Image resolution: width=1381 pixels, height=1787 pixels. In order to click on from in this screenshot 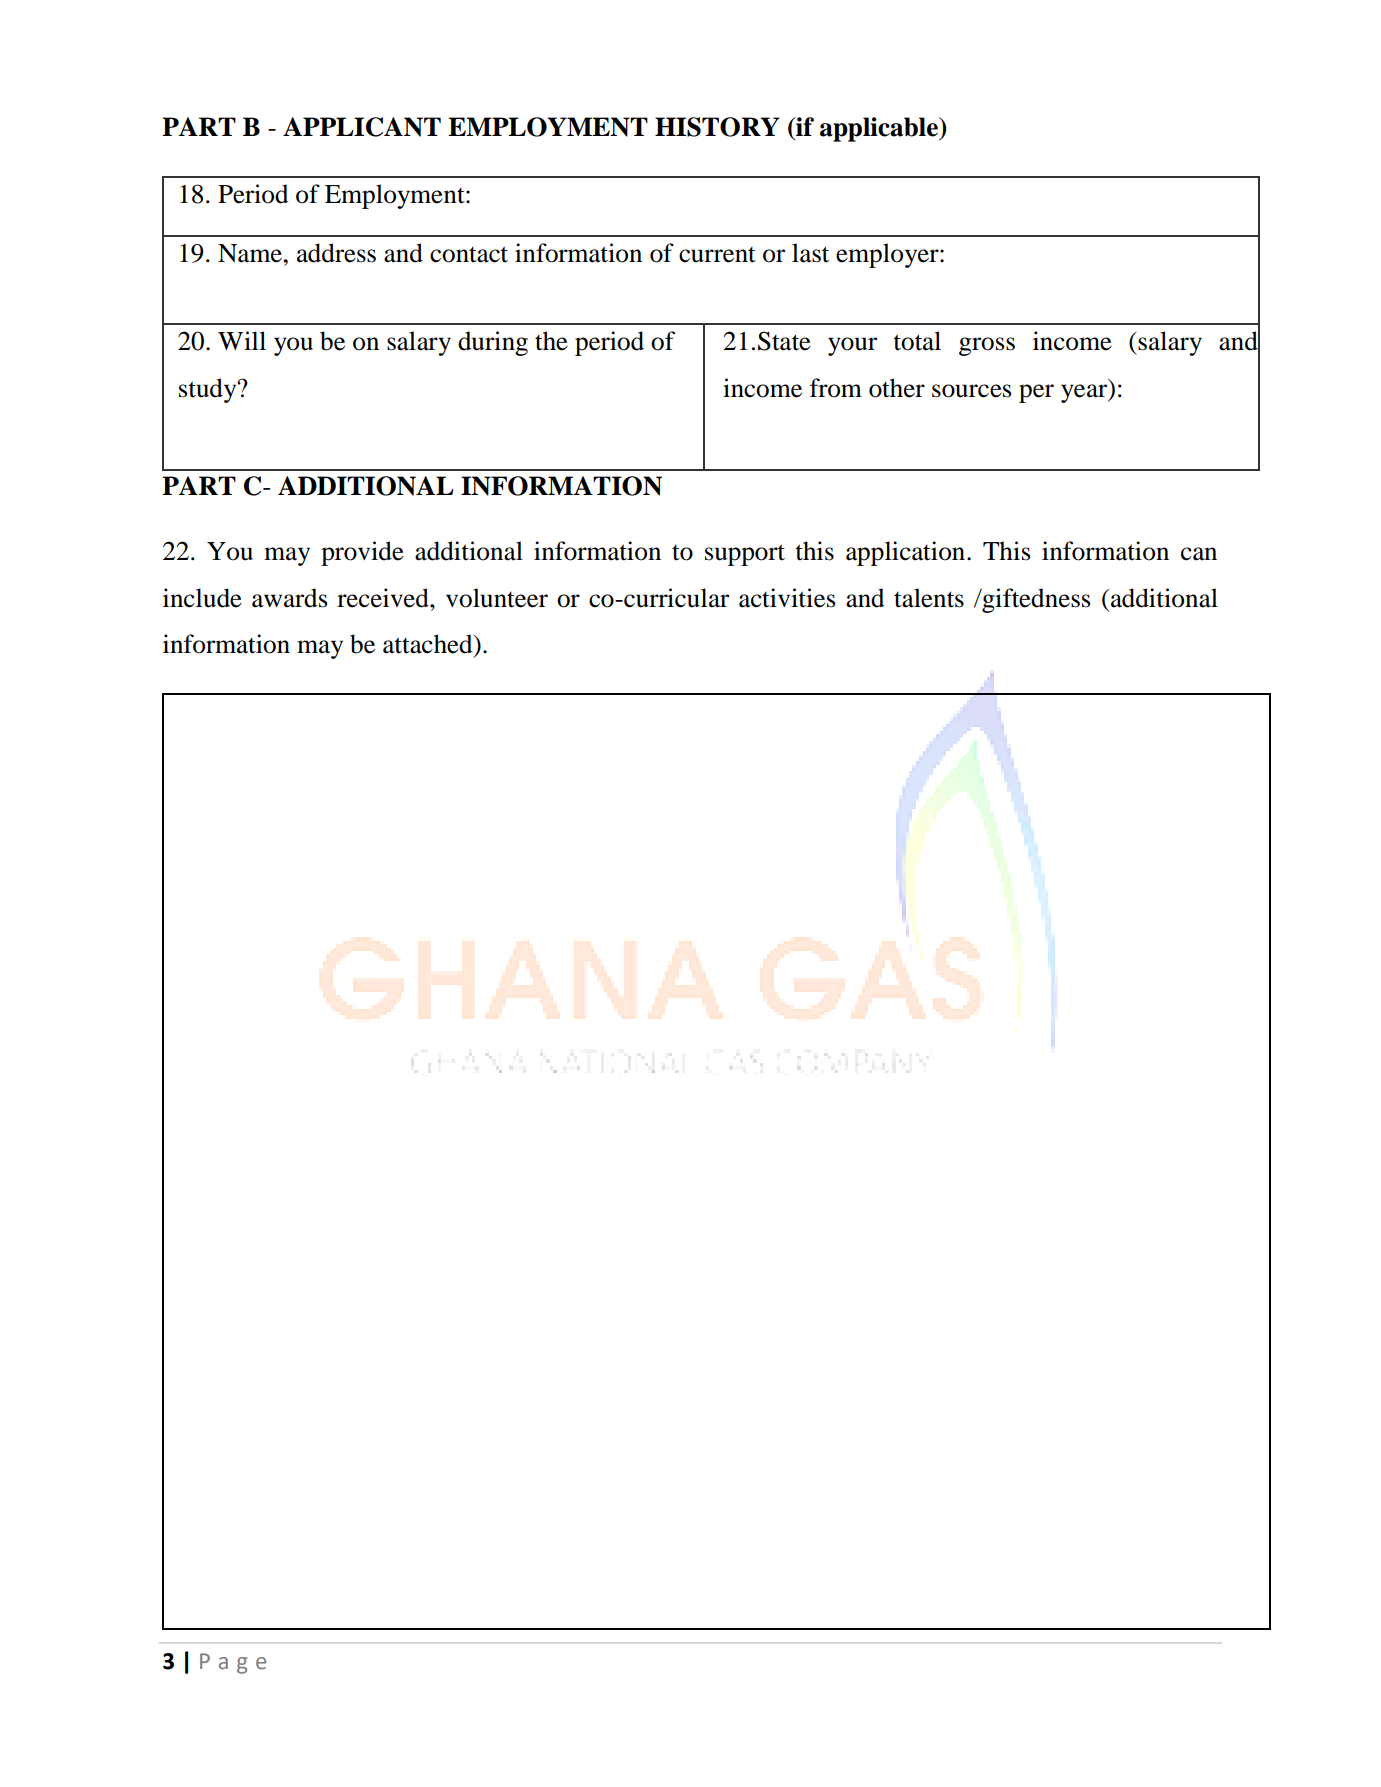, I will do `click(836, 388)`.
